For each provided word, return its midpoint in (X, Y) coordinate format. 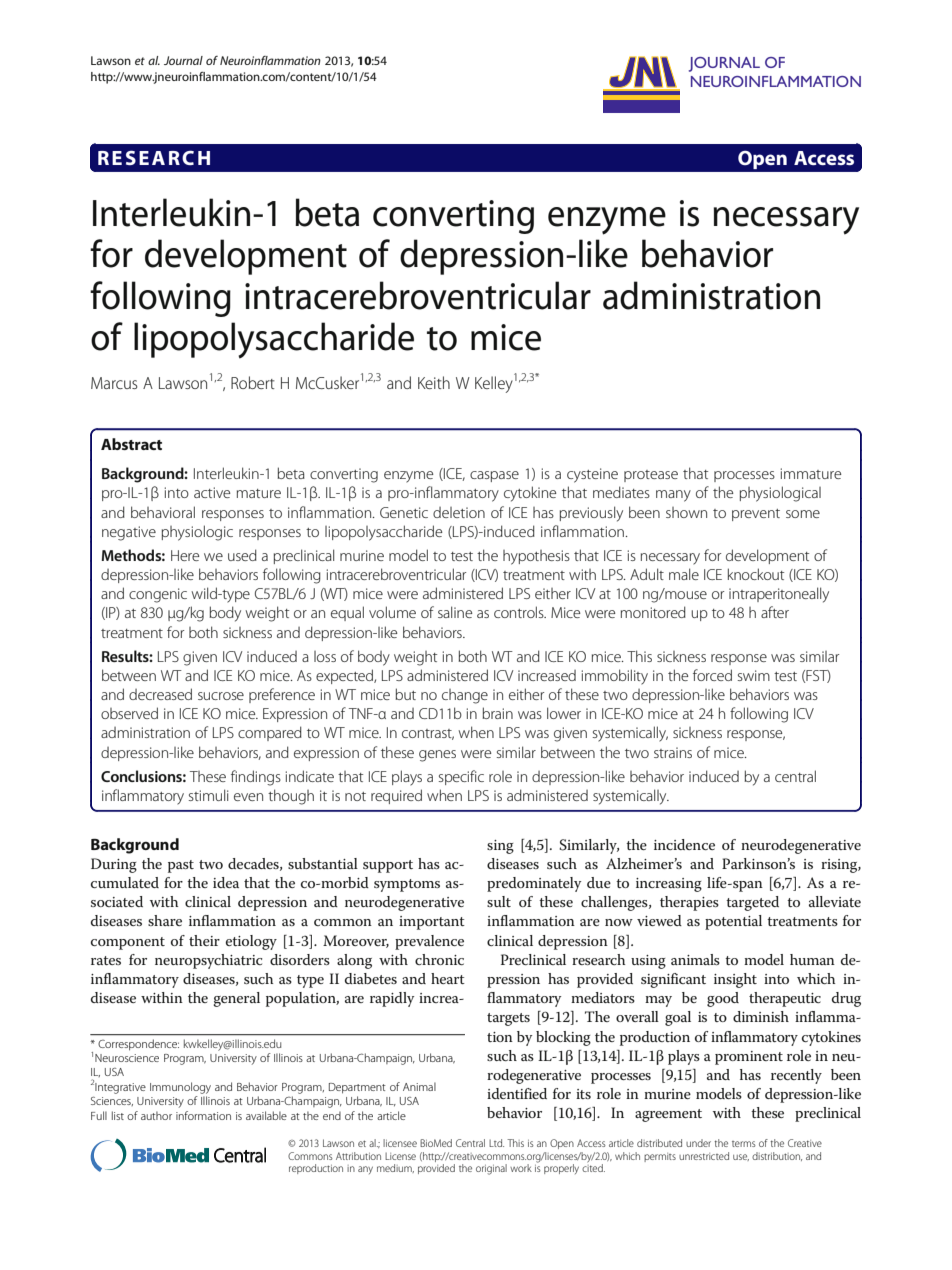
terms (744, 1144)
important (432, 923)
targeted (752, 903)
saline (455, 612)
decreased (160, 694)
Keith (434, 382)
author (156, 1115)
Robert (253, 382)
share (165, 920)
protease (651, 476)
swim (754, 675)
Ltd (496, 1143)
